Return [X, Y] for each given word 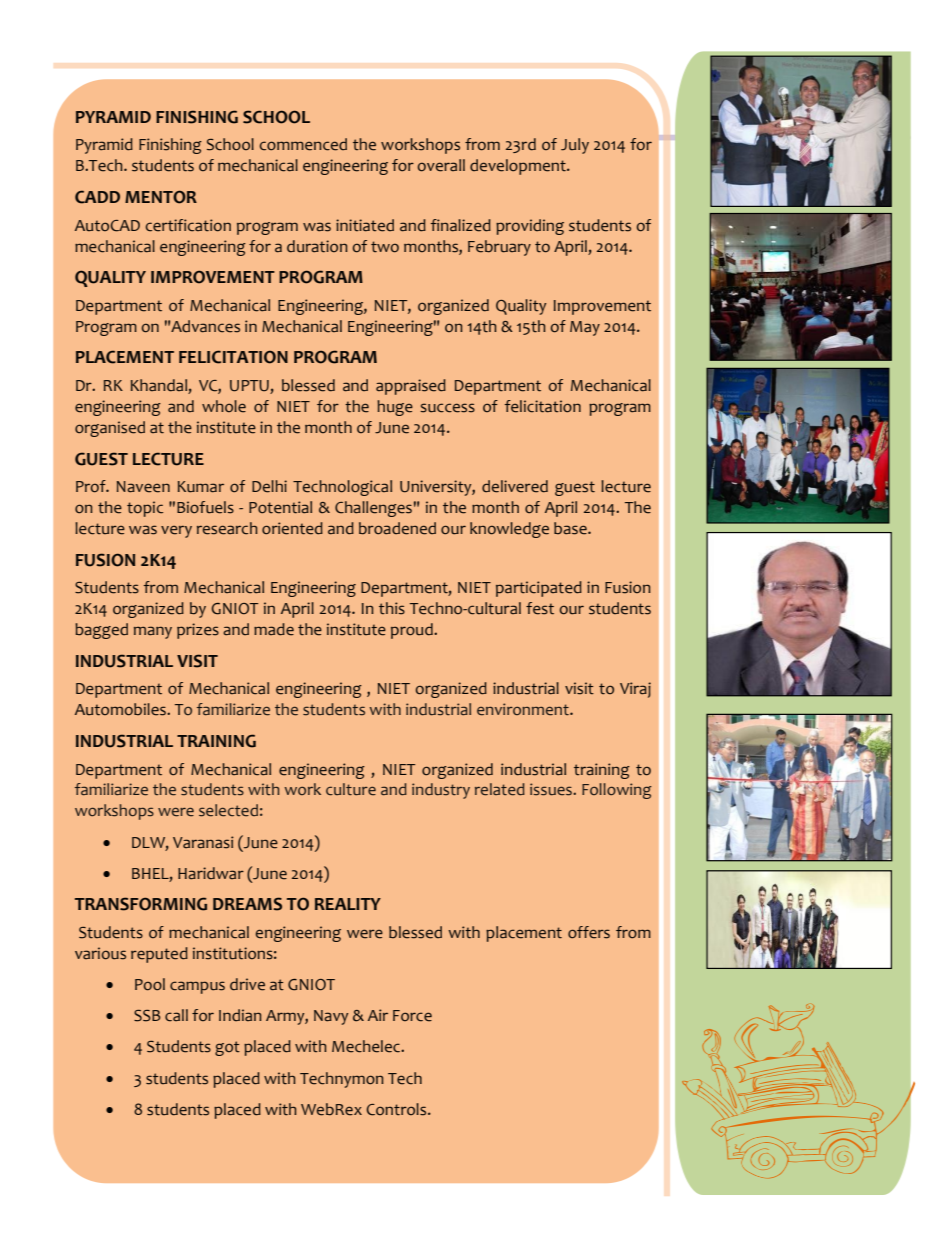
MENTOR [161, 197]
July [575, 146]
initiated [365, 225]
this [392, 608]
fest [540, 608]
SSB [147, 1016]
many [153, 632]
